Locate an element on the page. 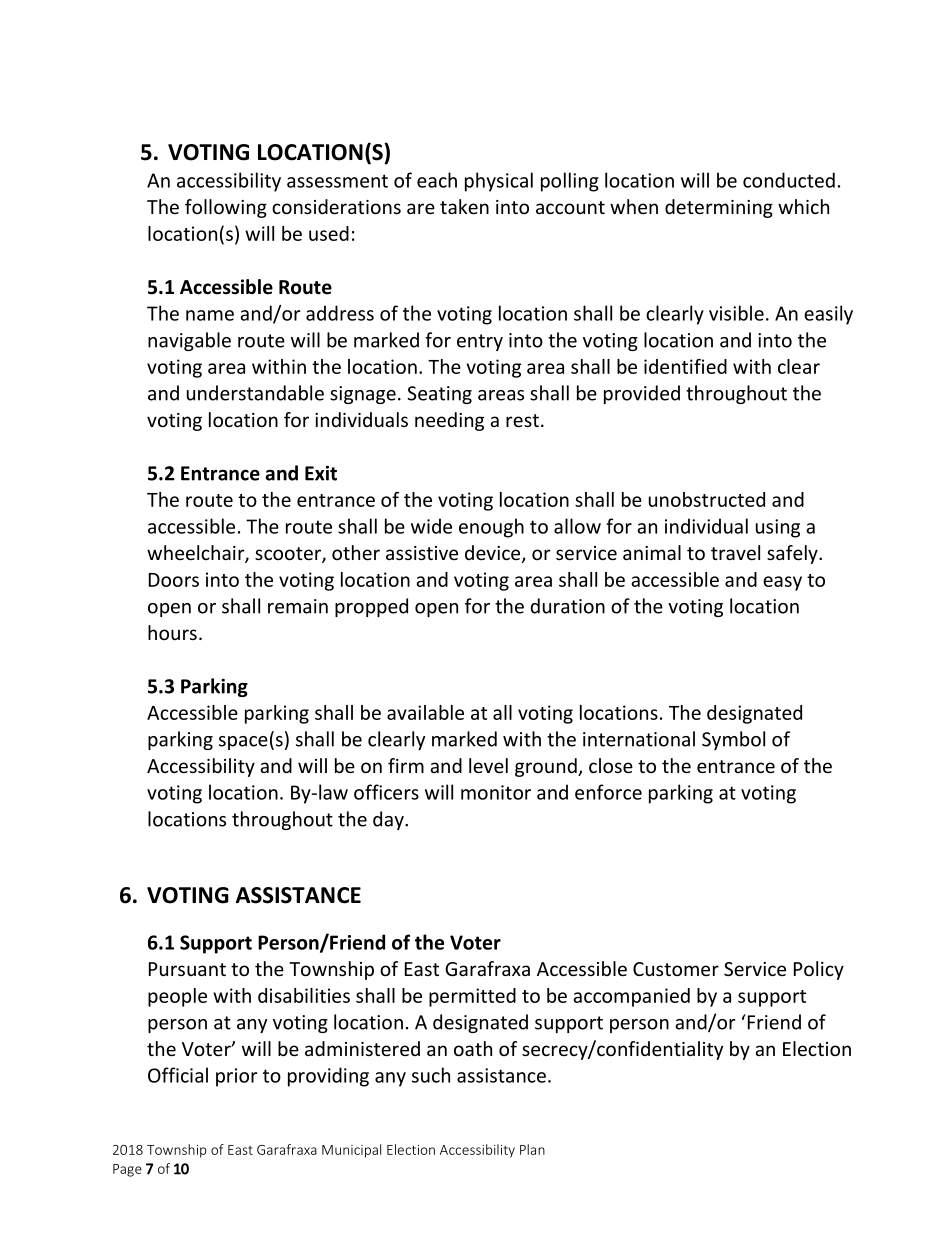 The image size is (952, 1233). prior is located at coordinates (237, 1077).
